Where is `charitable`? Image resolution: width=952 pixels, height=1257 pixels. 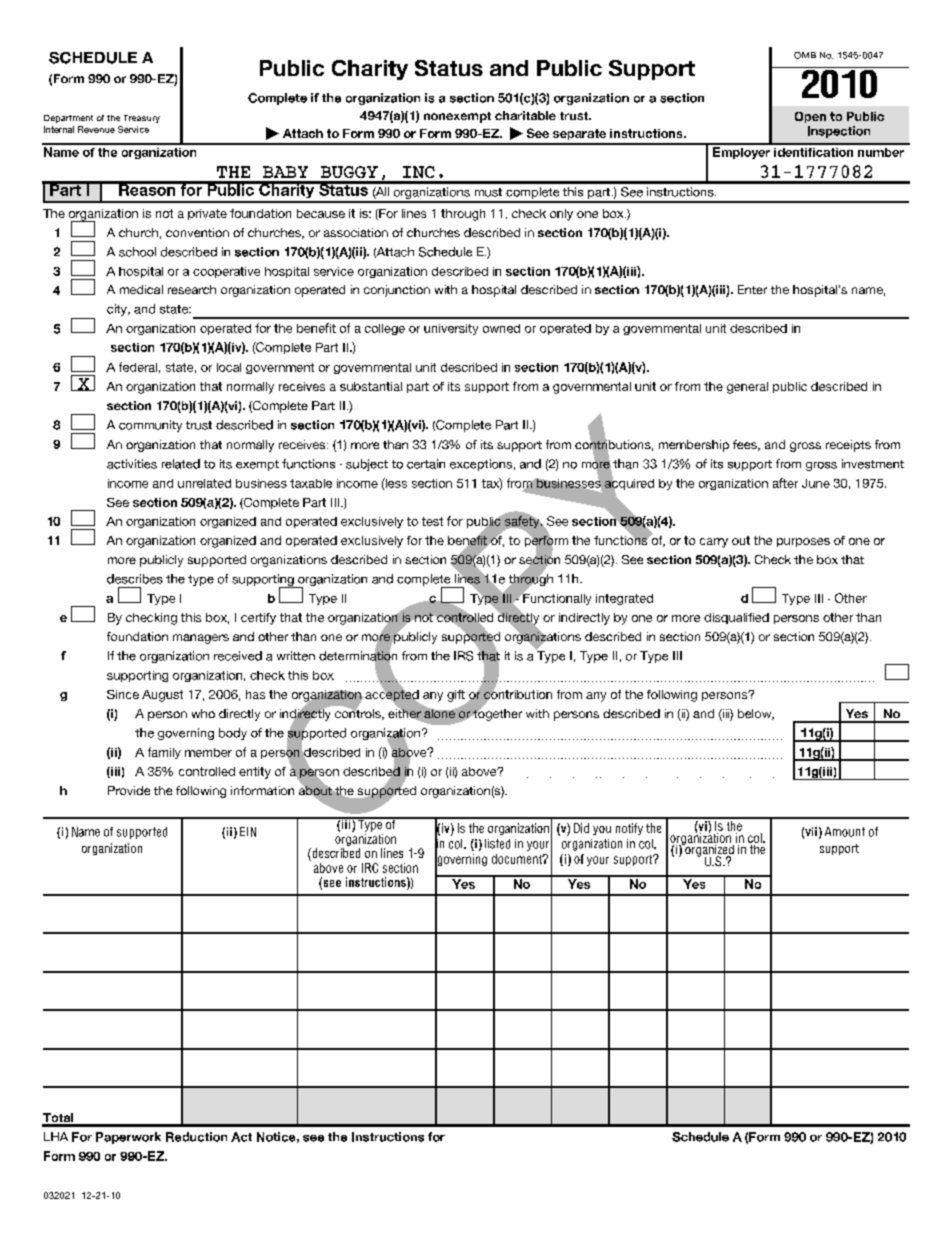 charitable is located at coordinates (525, 115).
